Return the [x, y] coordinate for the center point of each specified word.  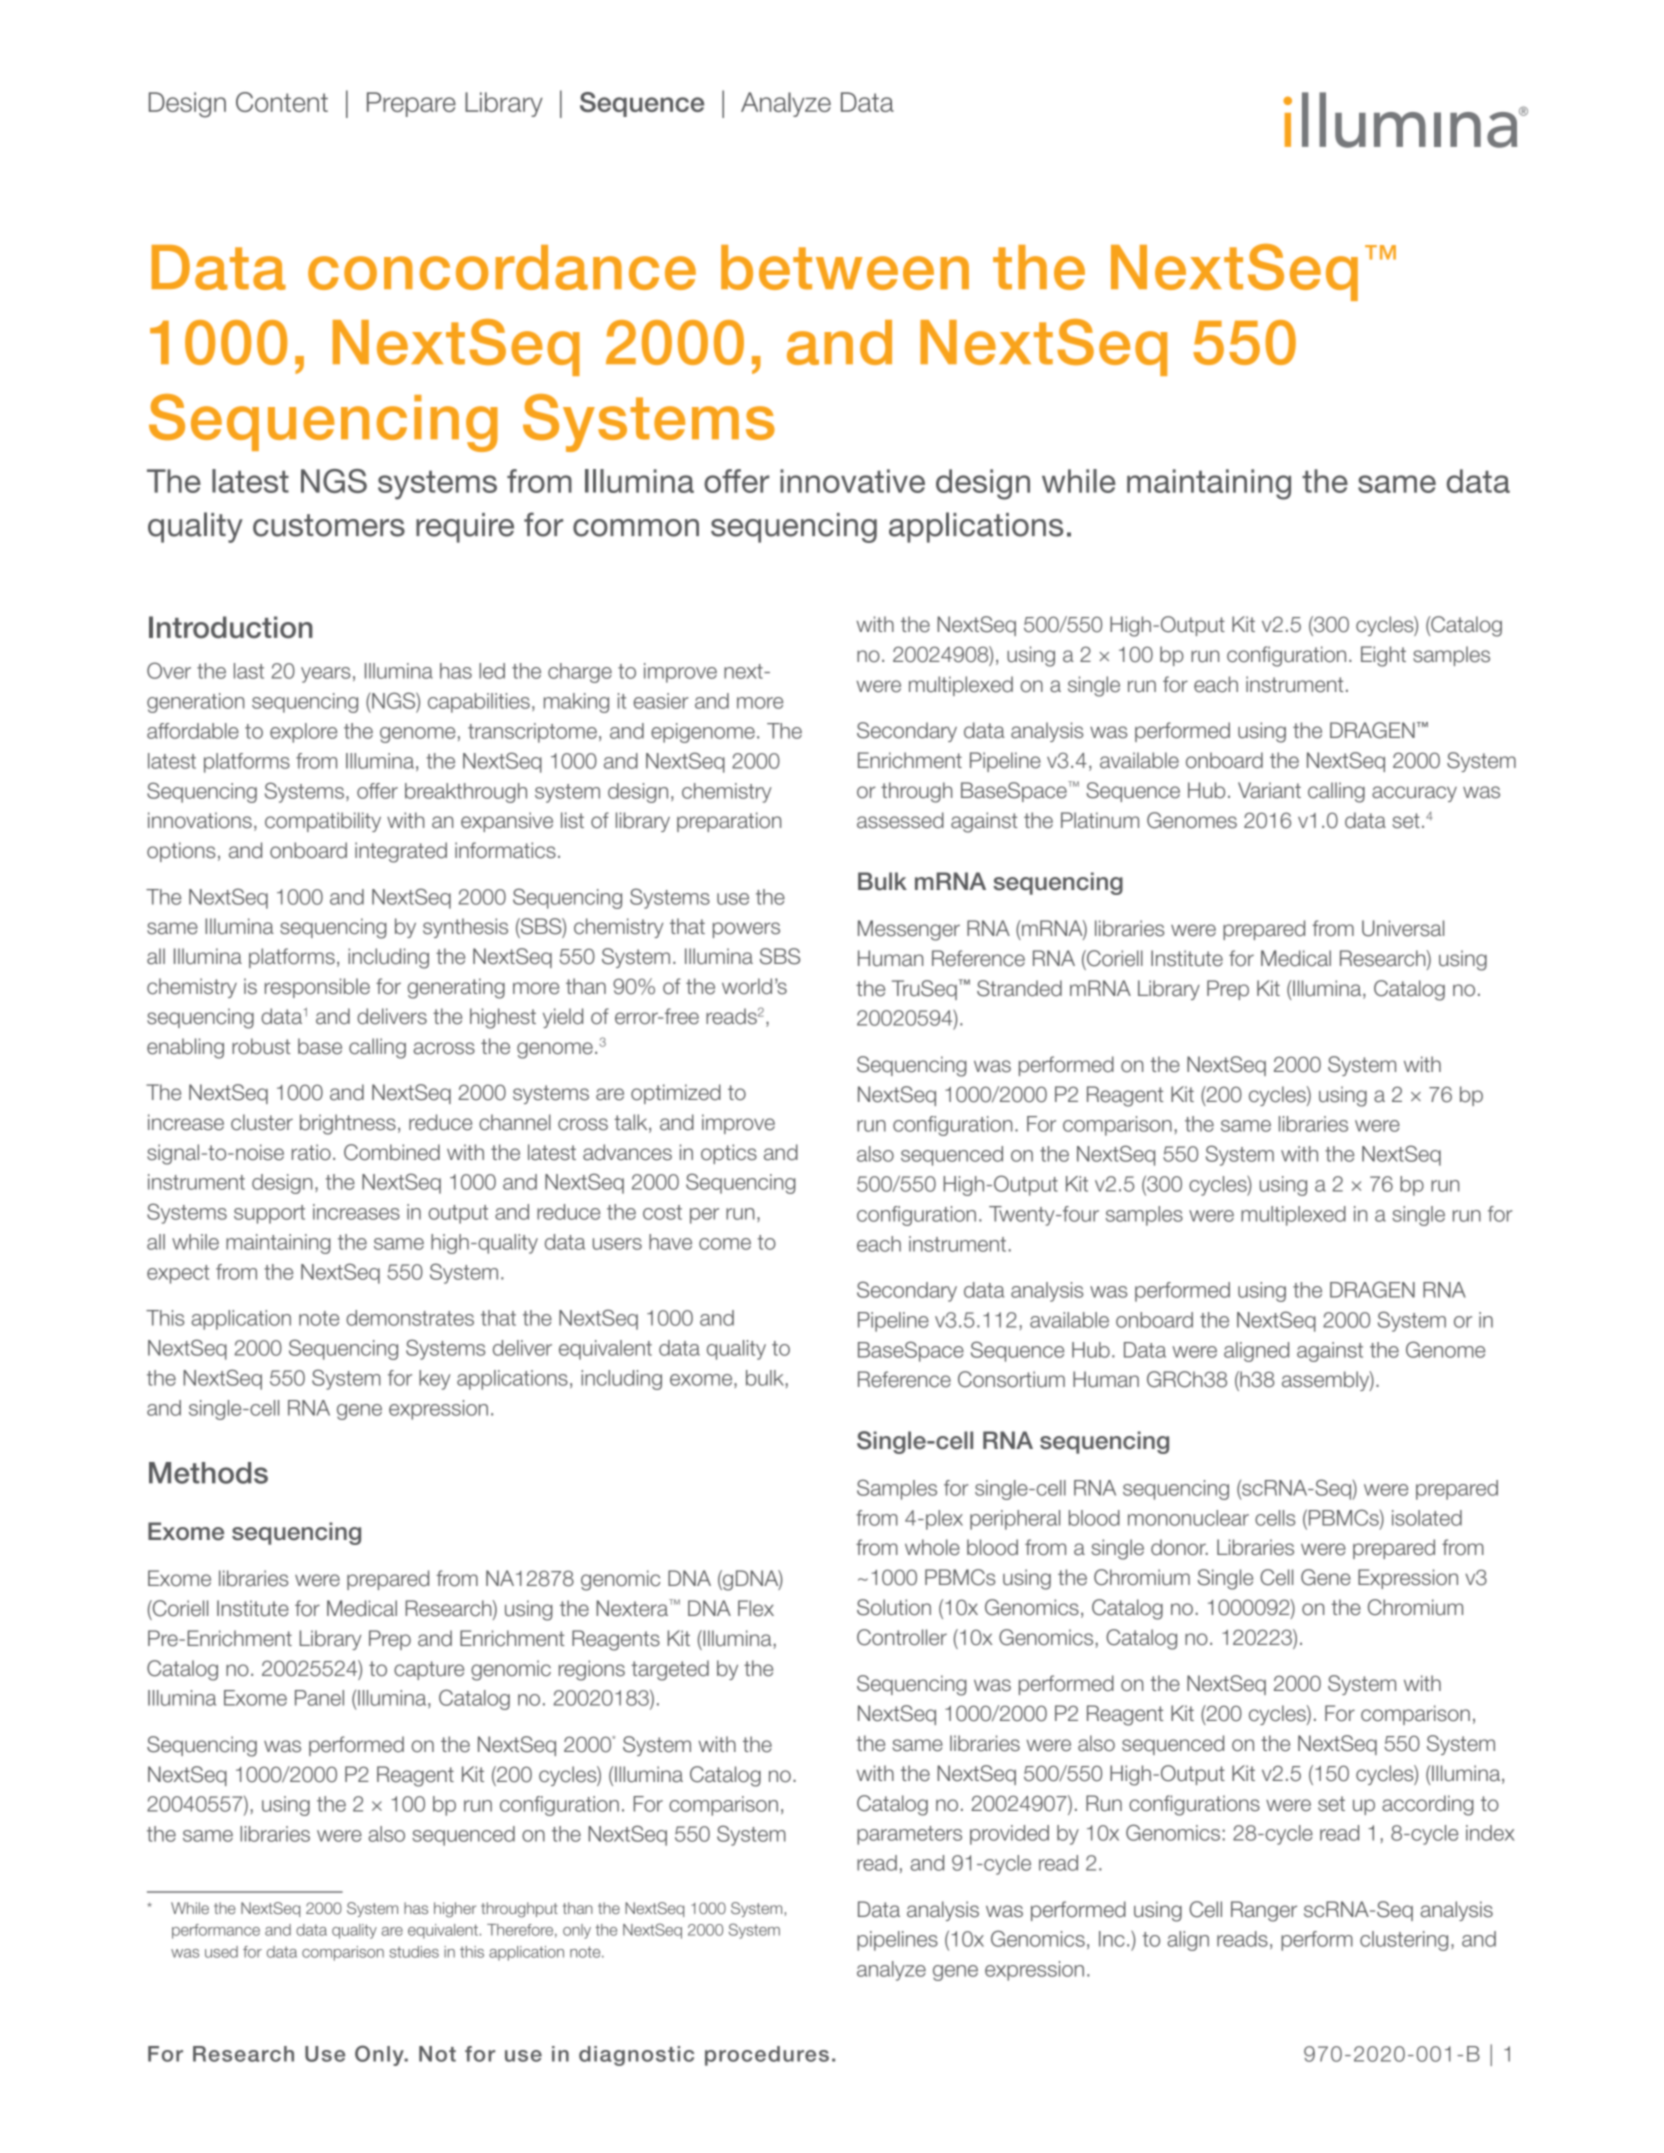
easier [661, 701]
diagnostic [636, 2056]
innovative [852, 481]
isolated [1427, 1518]
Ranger [1264, 1911]
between [845, 267]
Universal [1403, 928]
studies [414, 1952]
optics [729, 1154]
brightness [348, 1124]
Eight [1383, 656]
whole [932, 1547]
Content [282, 102]
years [325, 675]
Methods [208, 1473]
